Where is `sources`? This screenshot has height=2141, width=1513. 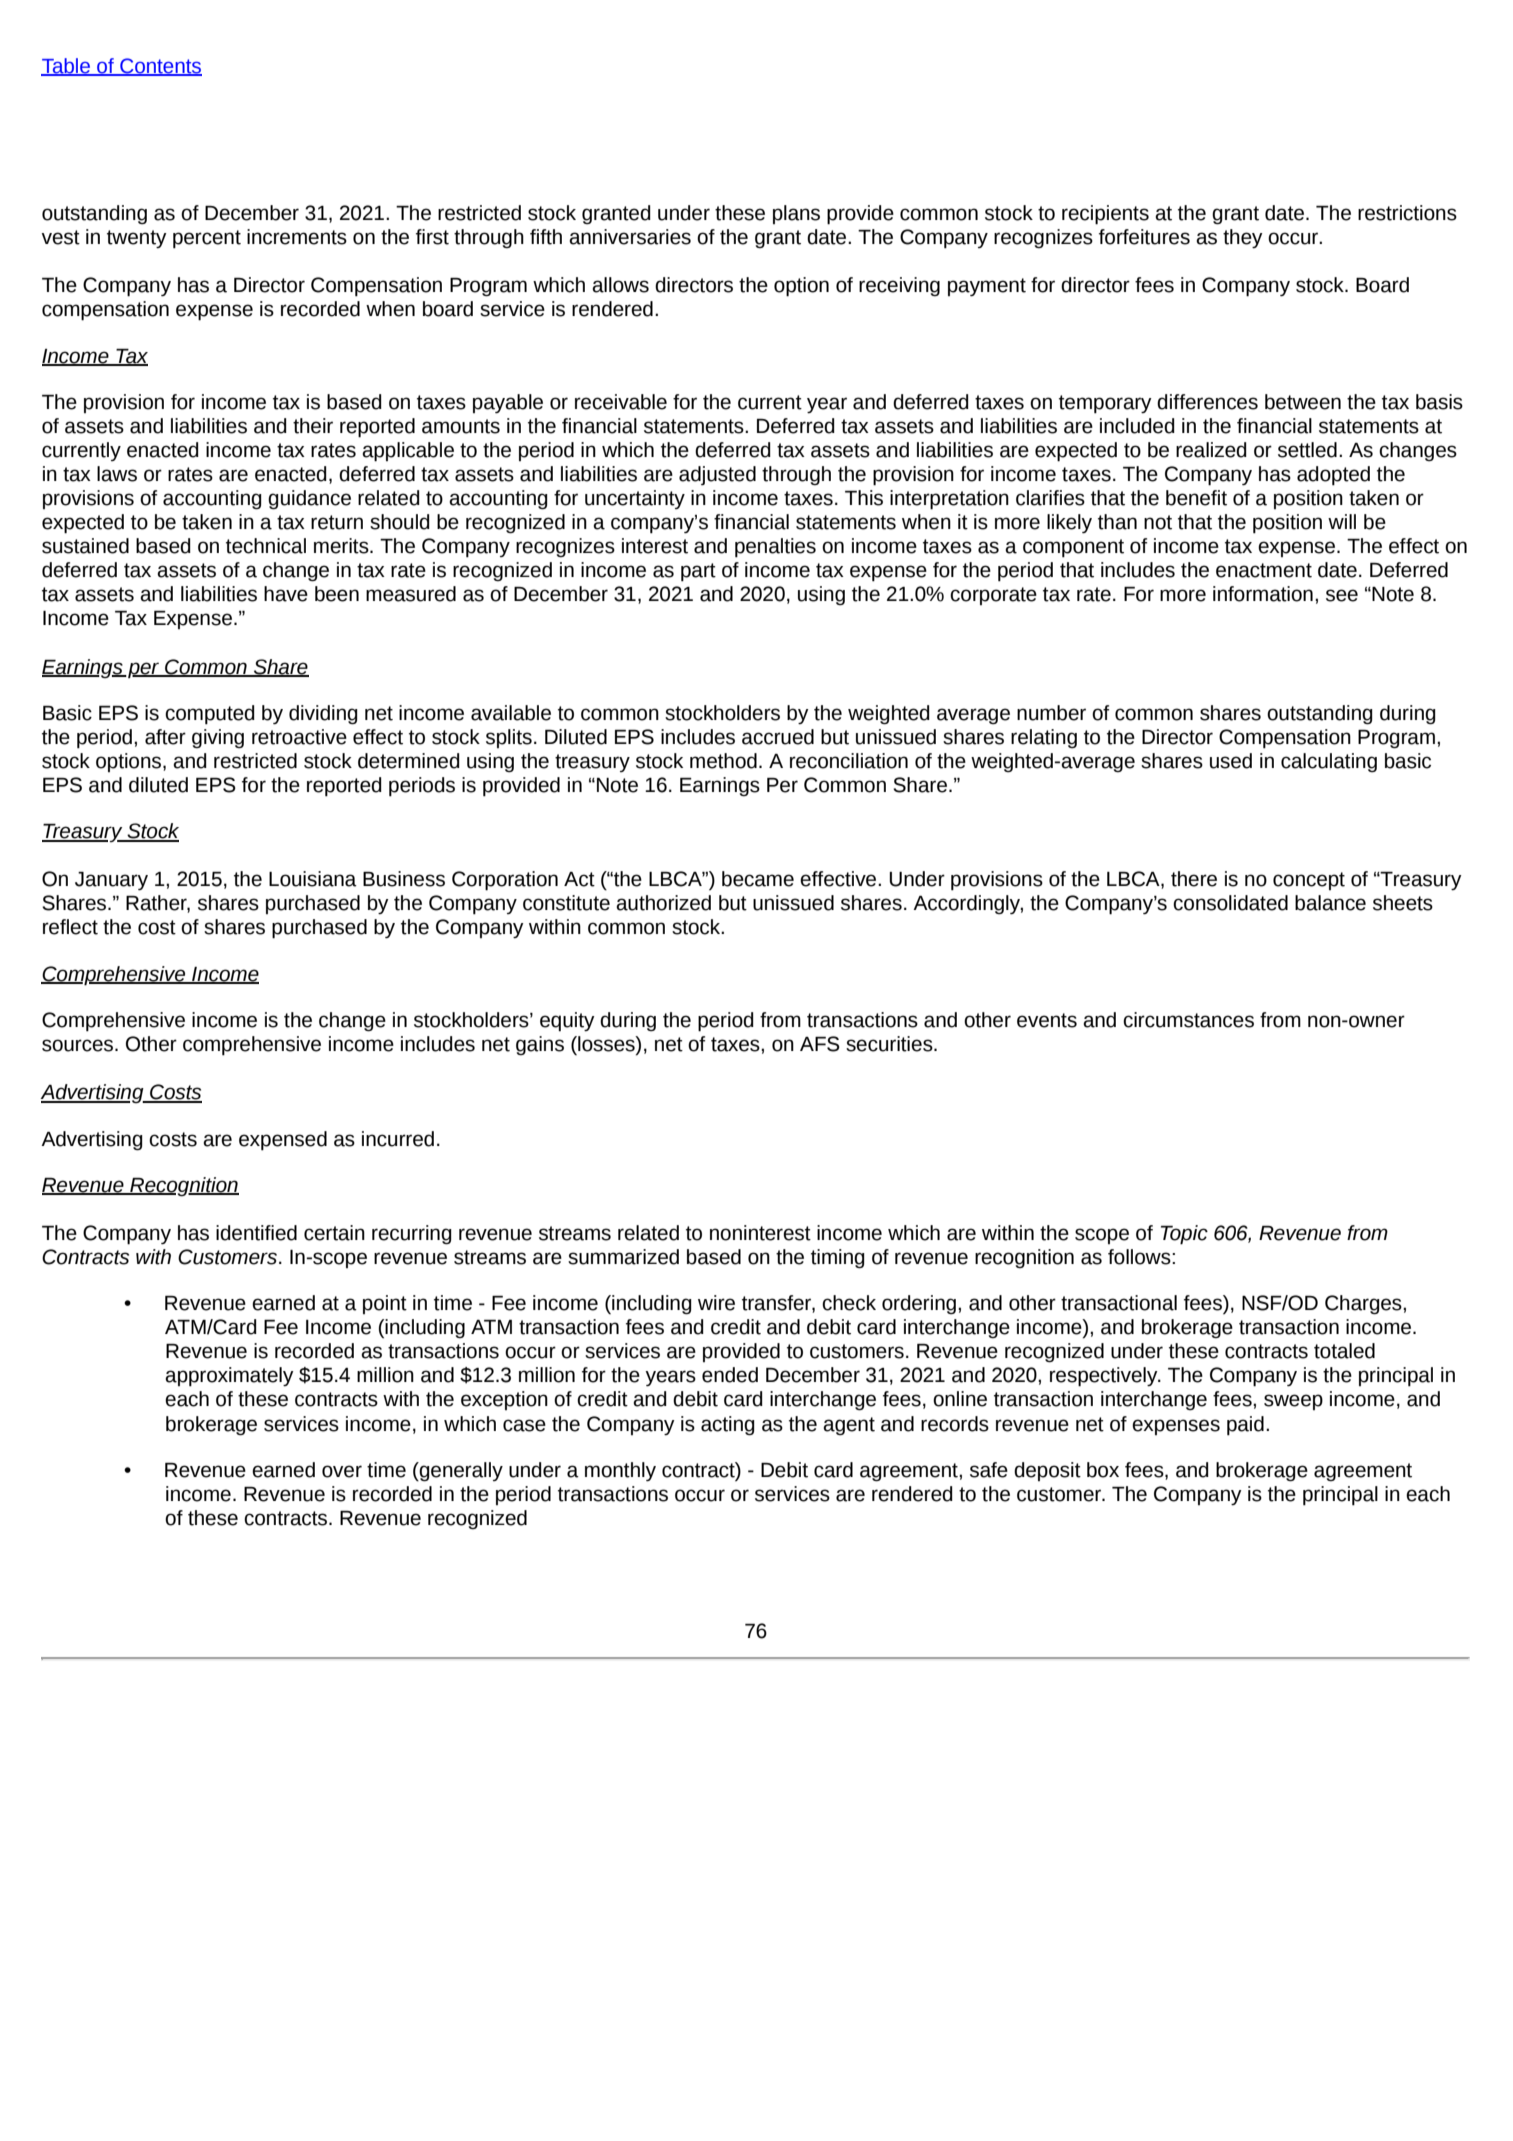
sources is located at coordinates (79, 1045).
